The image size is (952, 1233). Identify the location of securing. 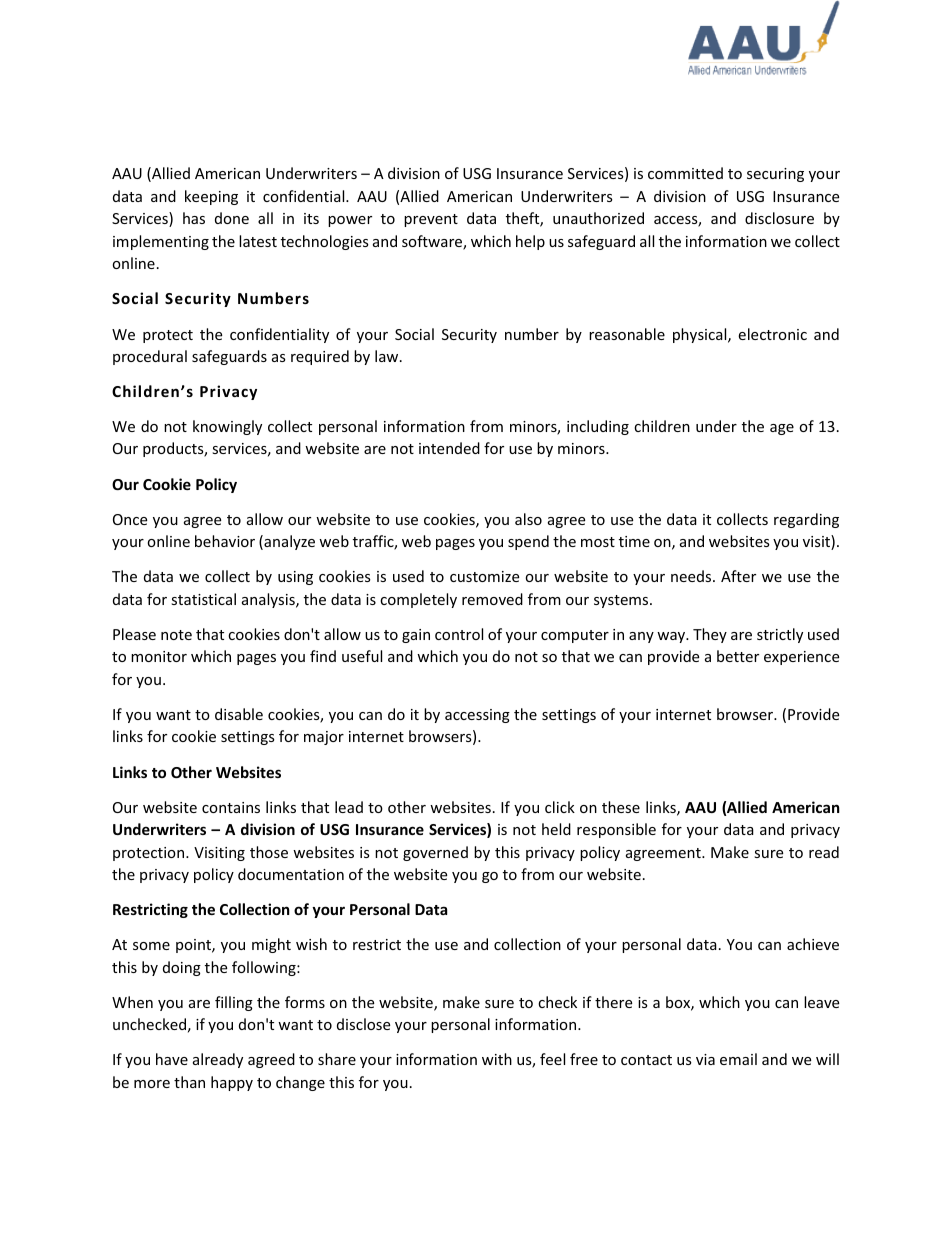
(775, 175).
